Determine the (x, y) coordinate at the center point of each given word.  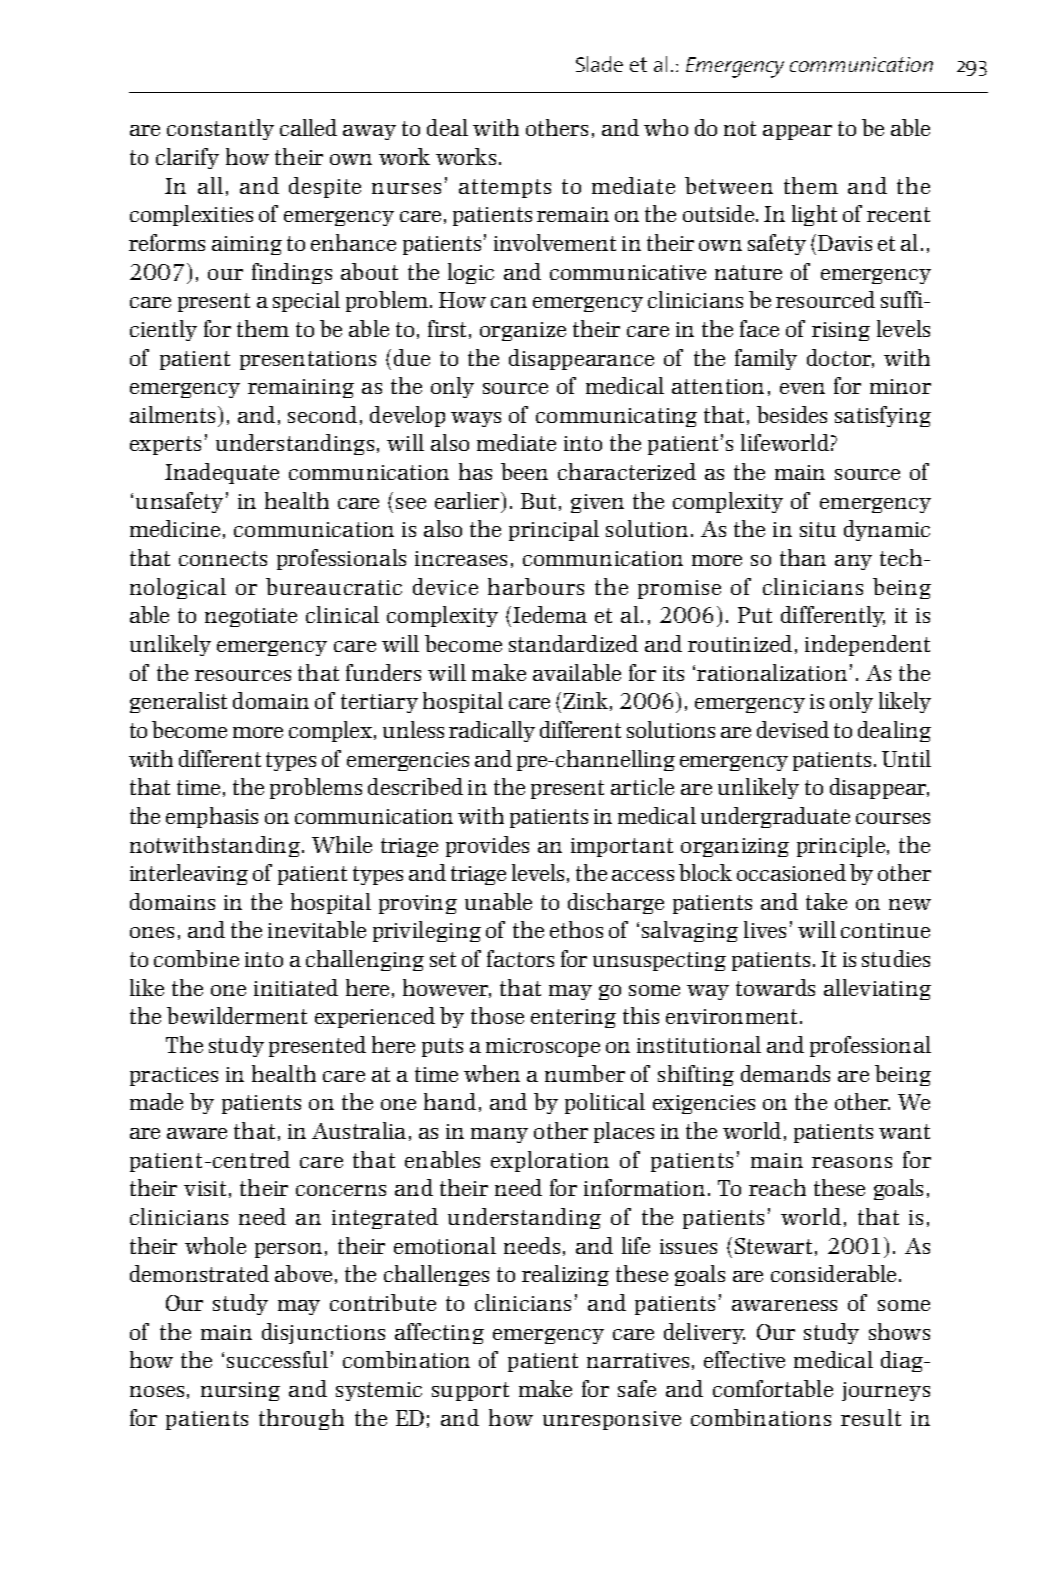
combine (196, 958)
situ (818, 529)
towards (775, 987)
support (470, 1391)
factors (520, 958)
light (814, 215)
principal (554, 530)
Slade (599, 64)
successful (277, 1359)
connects (223, 558)
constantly (220, 129)
